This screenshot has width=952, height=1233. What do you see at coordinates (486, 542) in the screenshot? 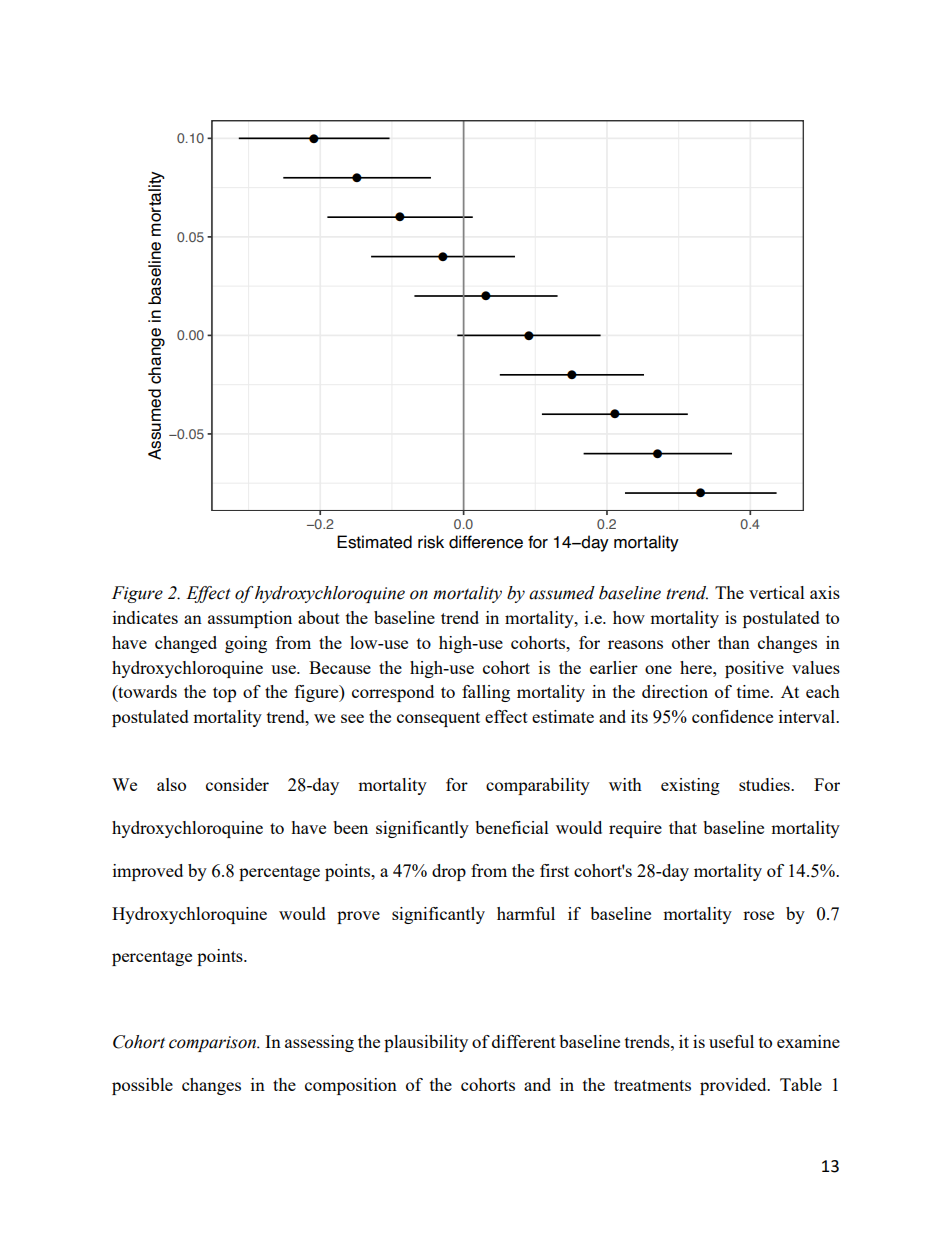
I see `difference` at bounding box center [486, 542].
